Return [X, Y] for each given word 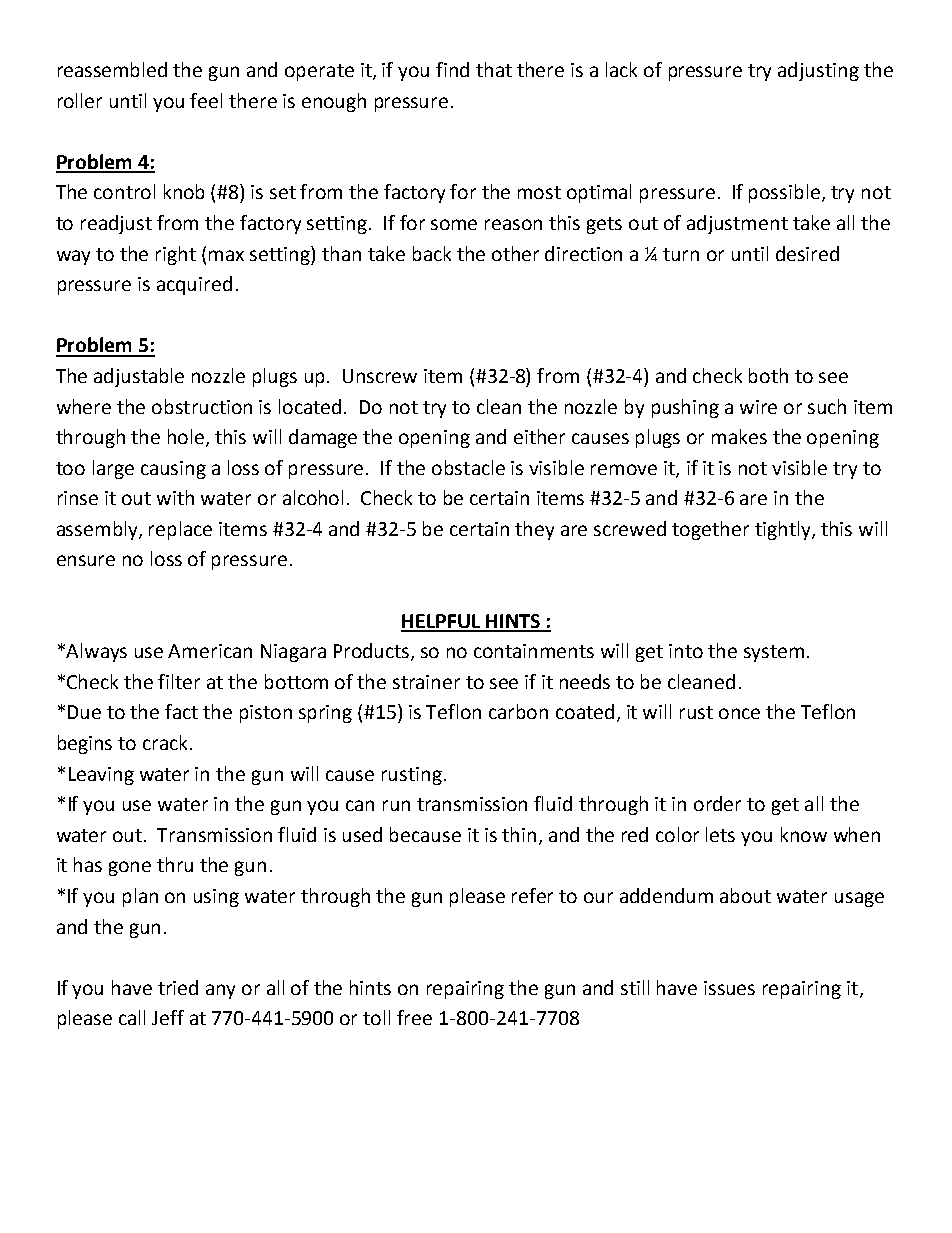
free [414, 1017]
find [452, 69]
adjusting [818, 71]
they [534, 530]
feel [206, 100]
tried [178, 987]
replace [180, 530]
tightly [784, 530]
